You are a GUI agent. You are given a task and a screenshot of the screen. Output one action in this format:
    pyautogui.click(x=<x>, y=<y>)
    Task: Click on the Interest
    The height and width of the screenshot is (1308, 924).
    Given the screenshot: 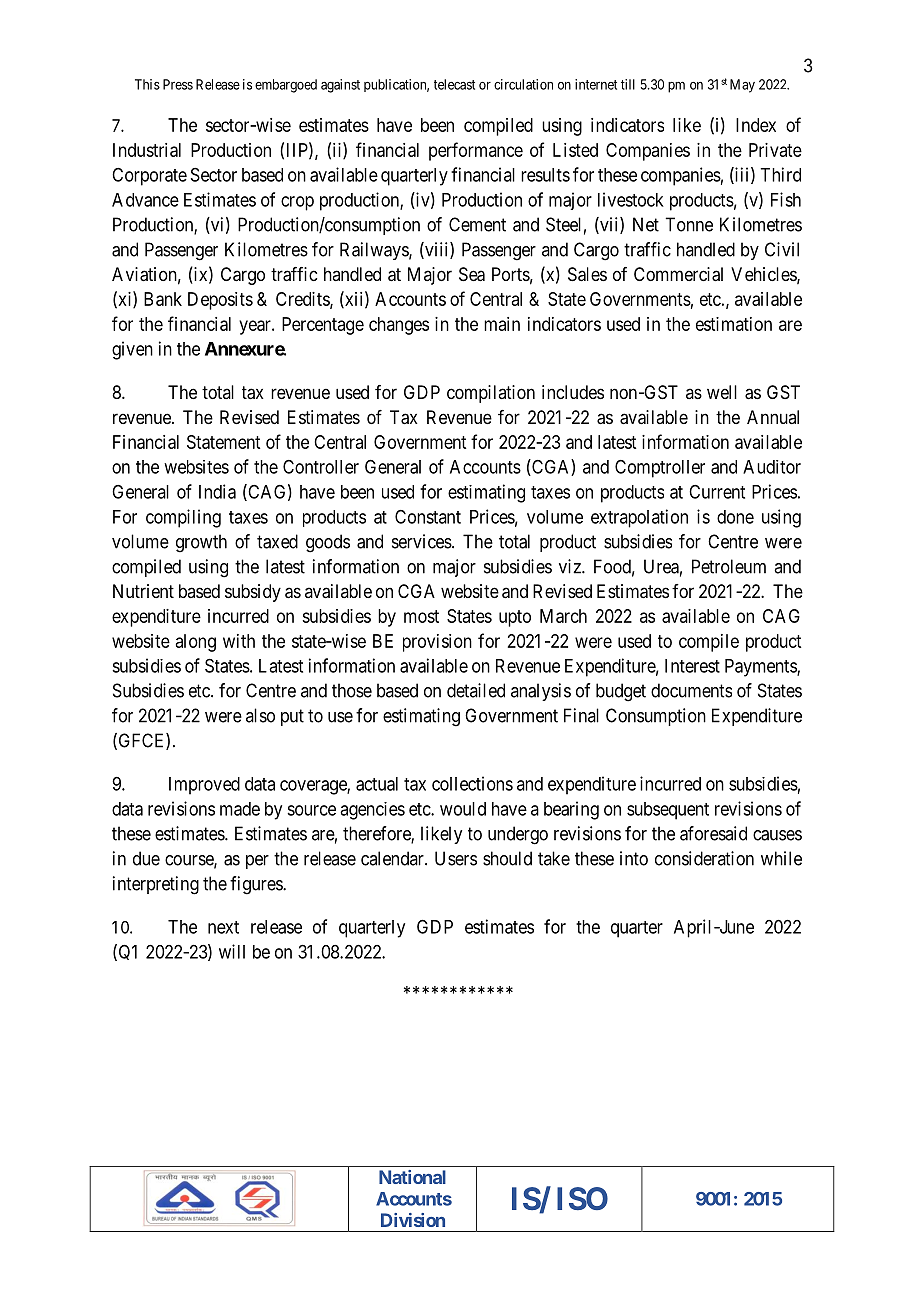 What is the action you would take?
    pyautogui.click(x=692, y=666)
